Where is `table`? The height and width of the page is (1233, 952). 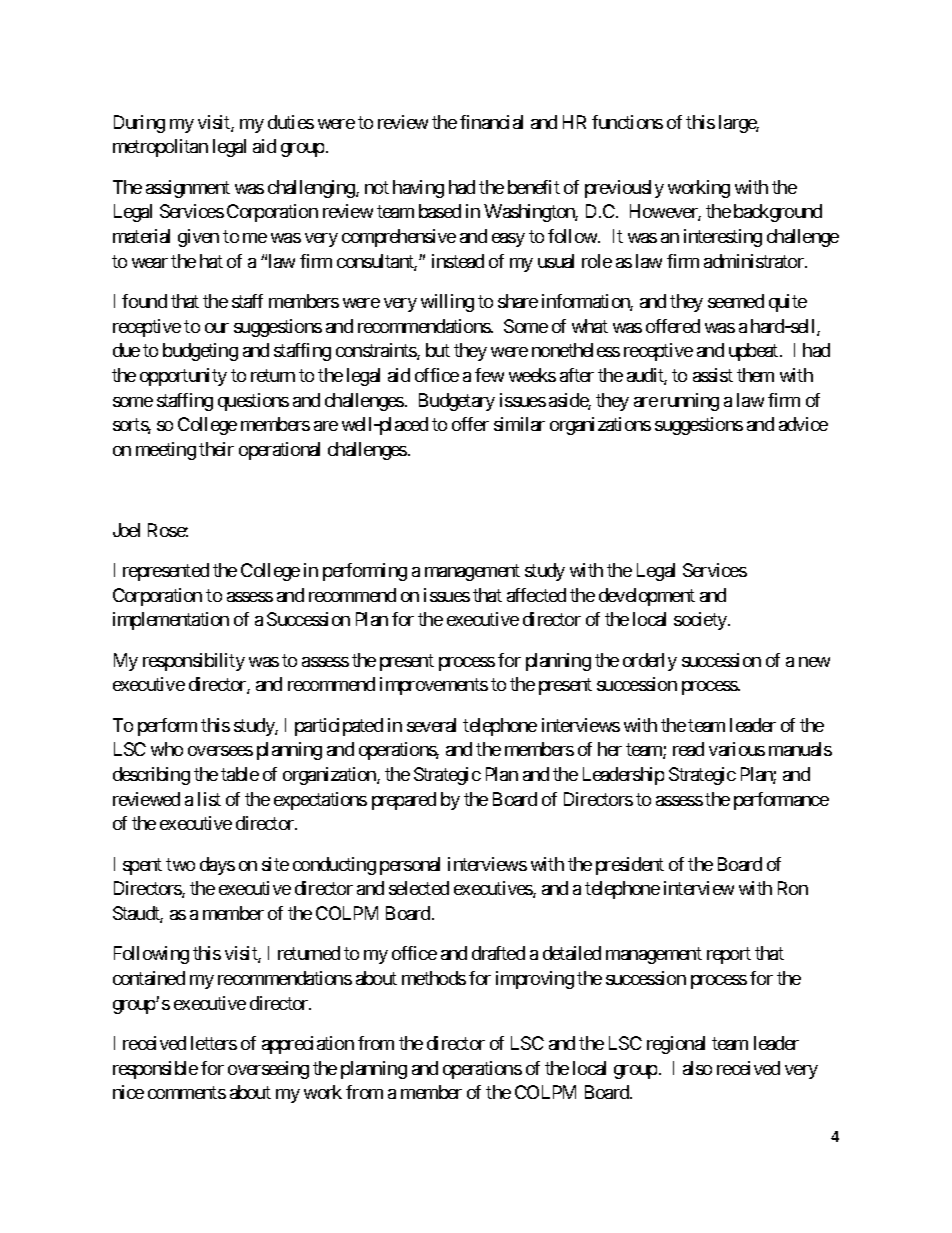 table is located at coordinates (240, 774).
